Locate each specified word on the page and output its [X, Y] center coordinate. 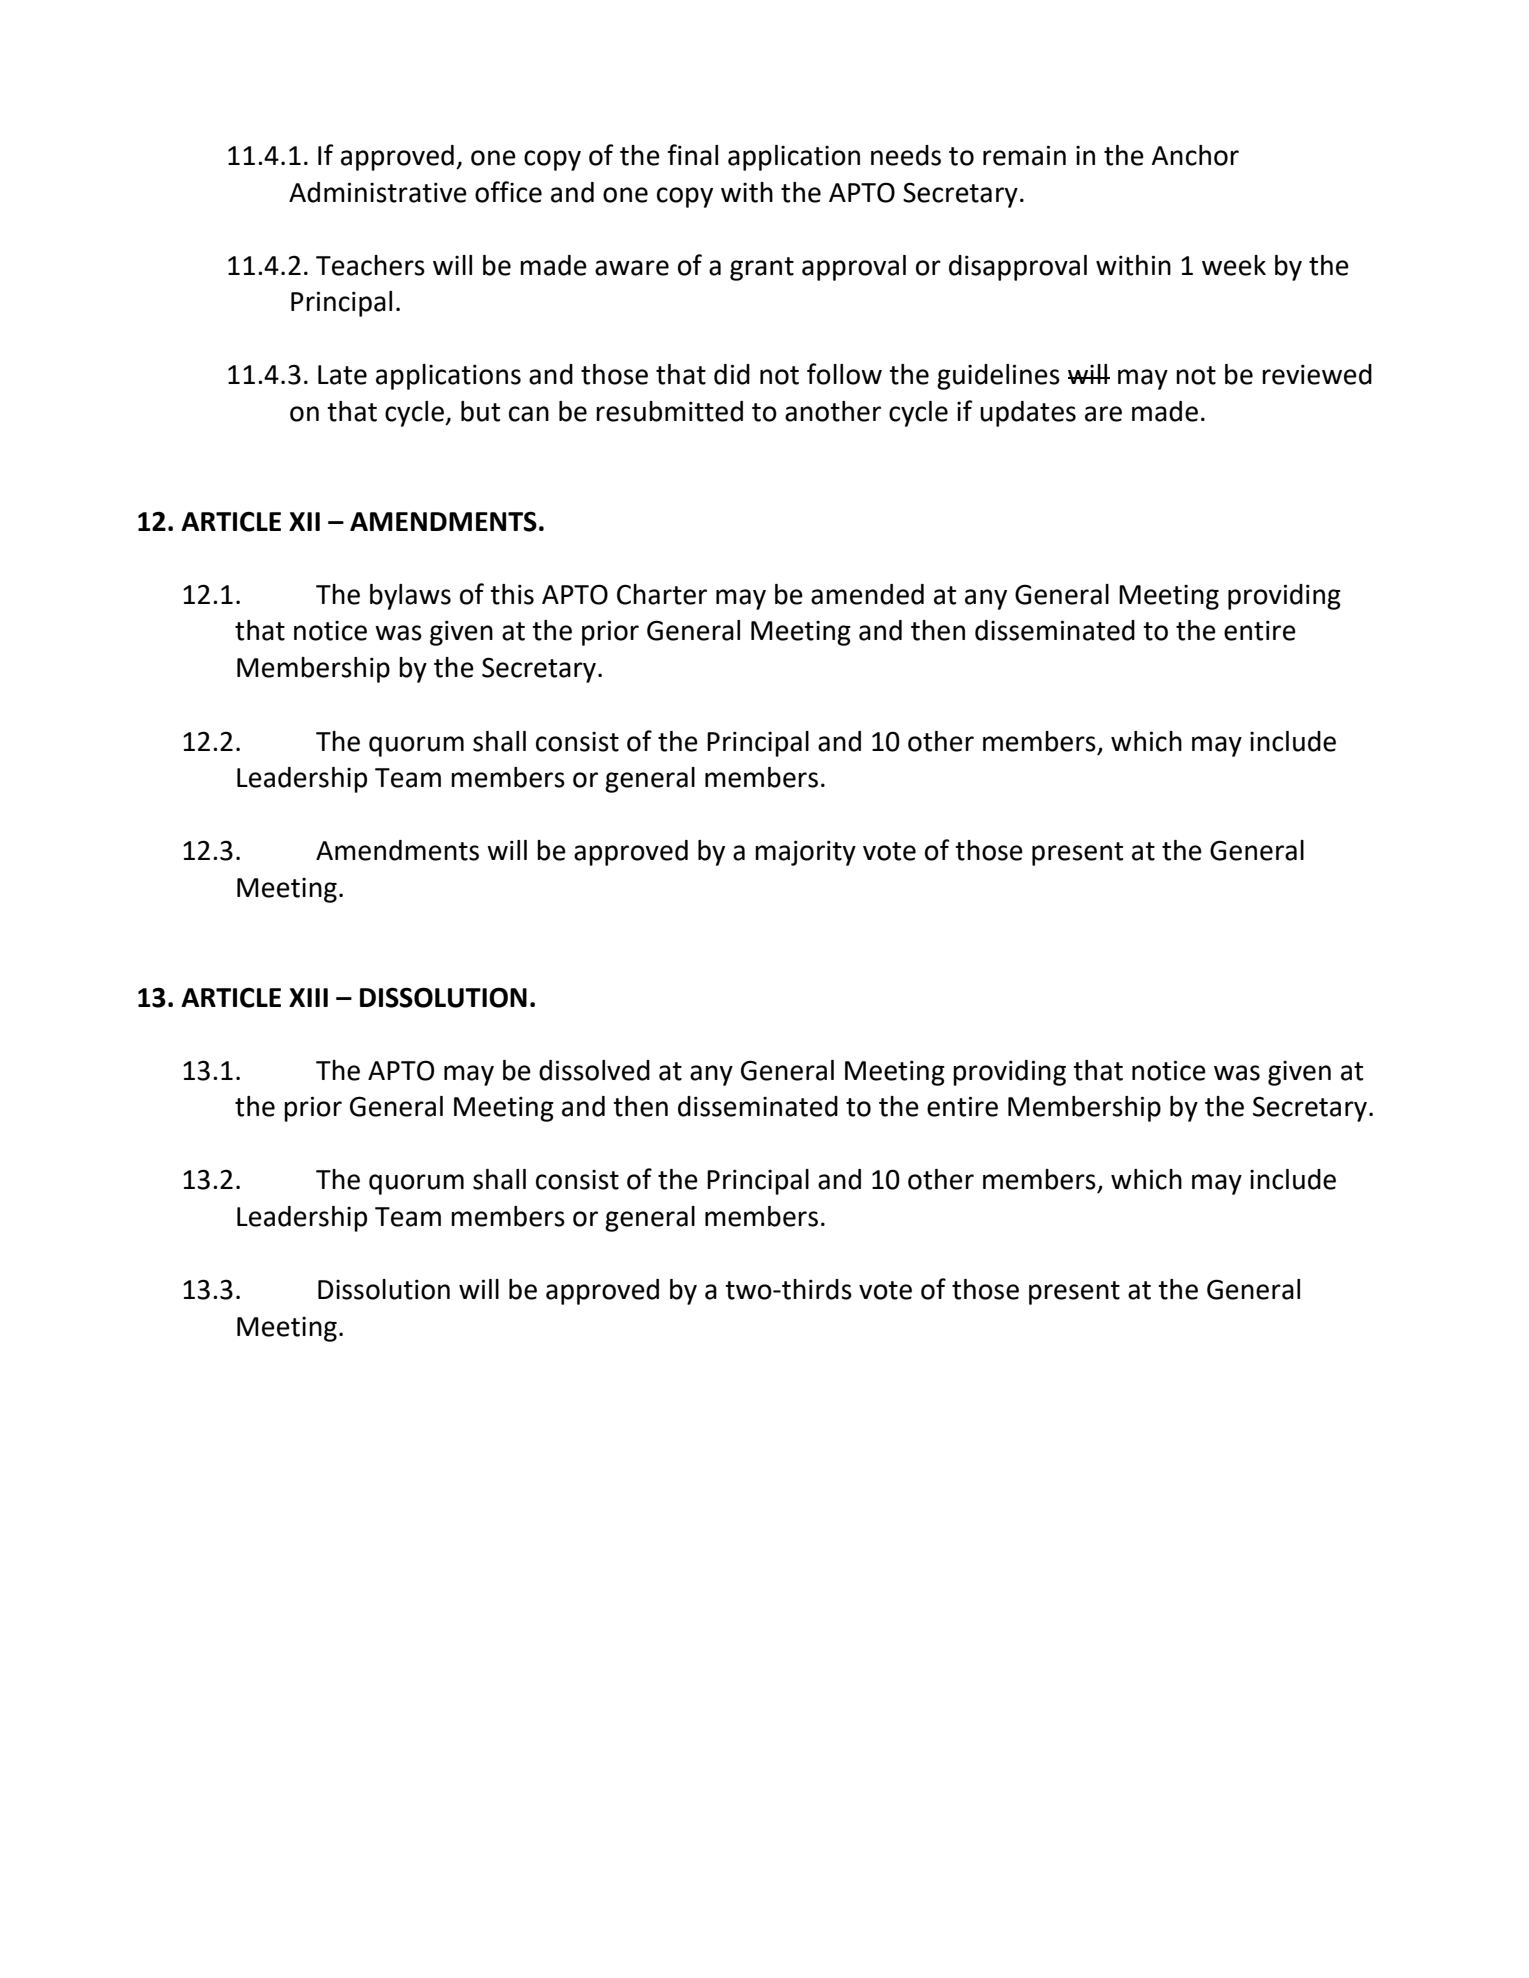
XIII [308, 997]
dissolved [594, 1070]
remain [1024, 155]
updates [1028, 414]
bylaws [410, 597]
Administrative [378, 192]
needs [906, 155]
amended [867, 594]
